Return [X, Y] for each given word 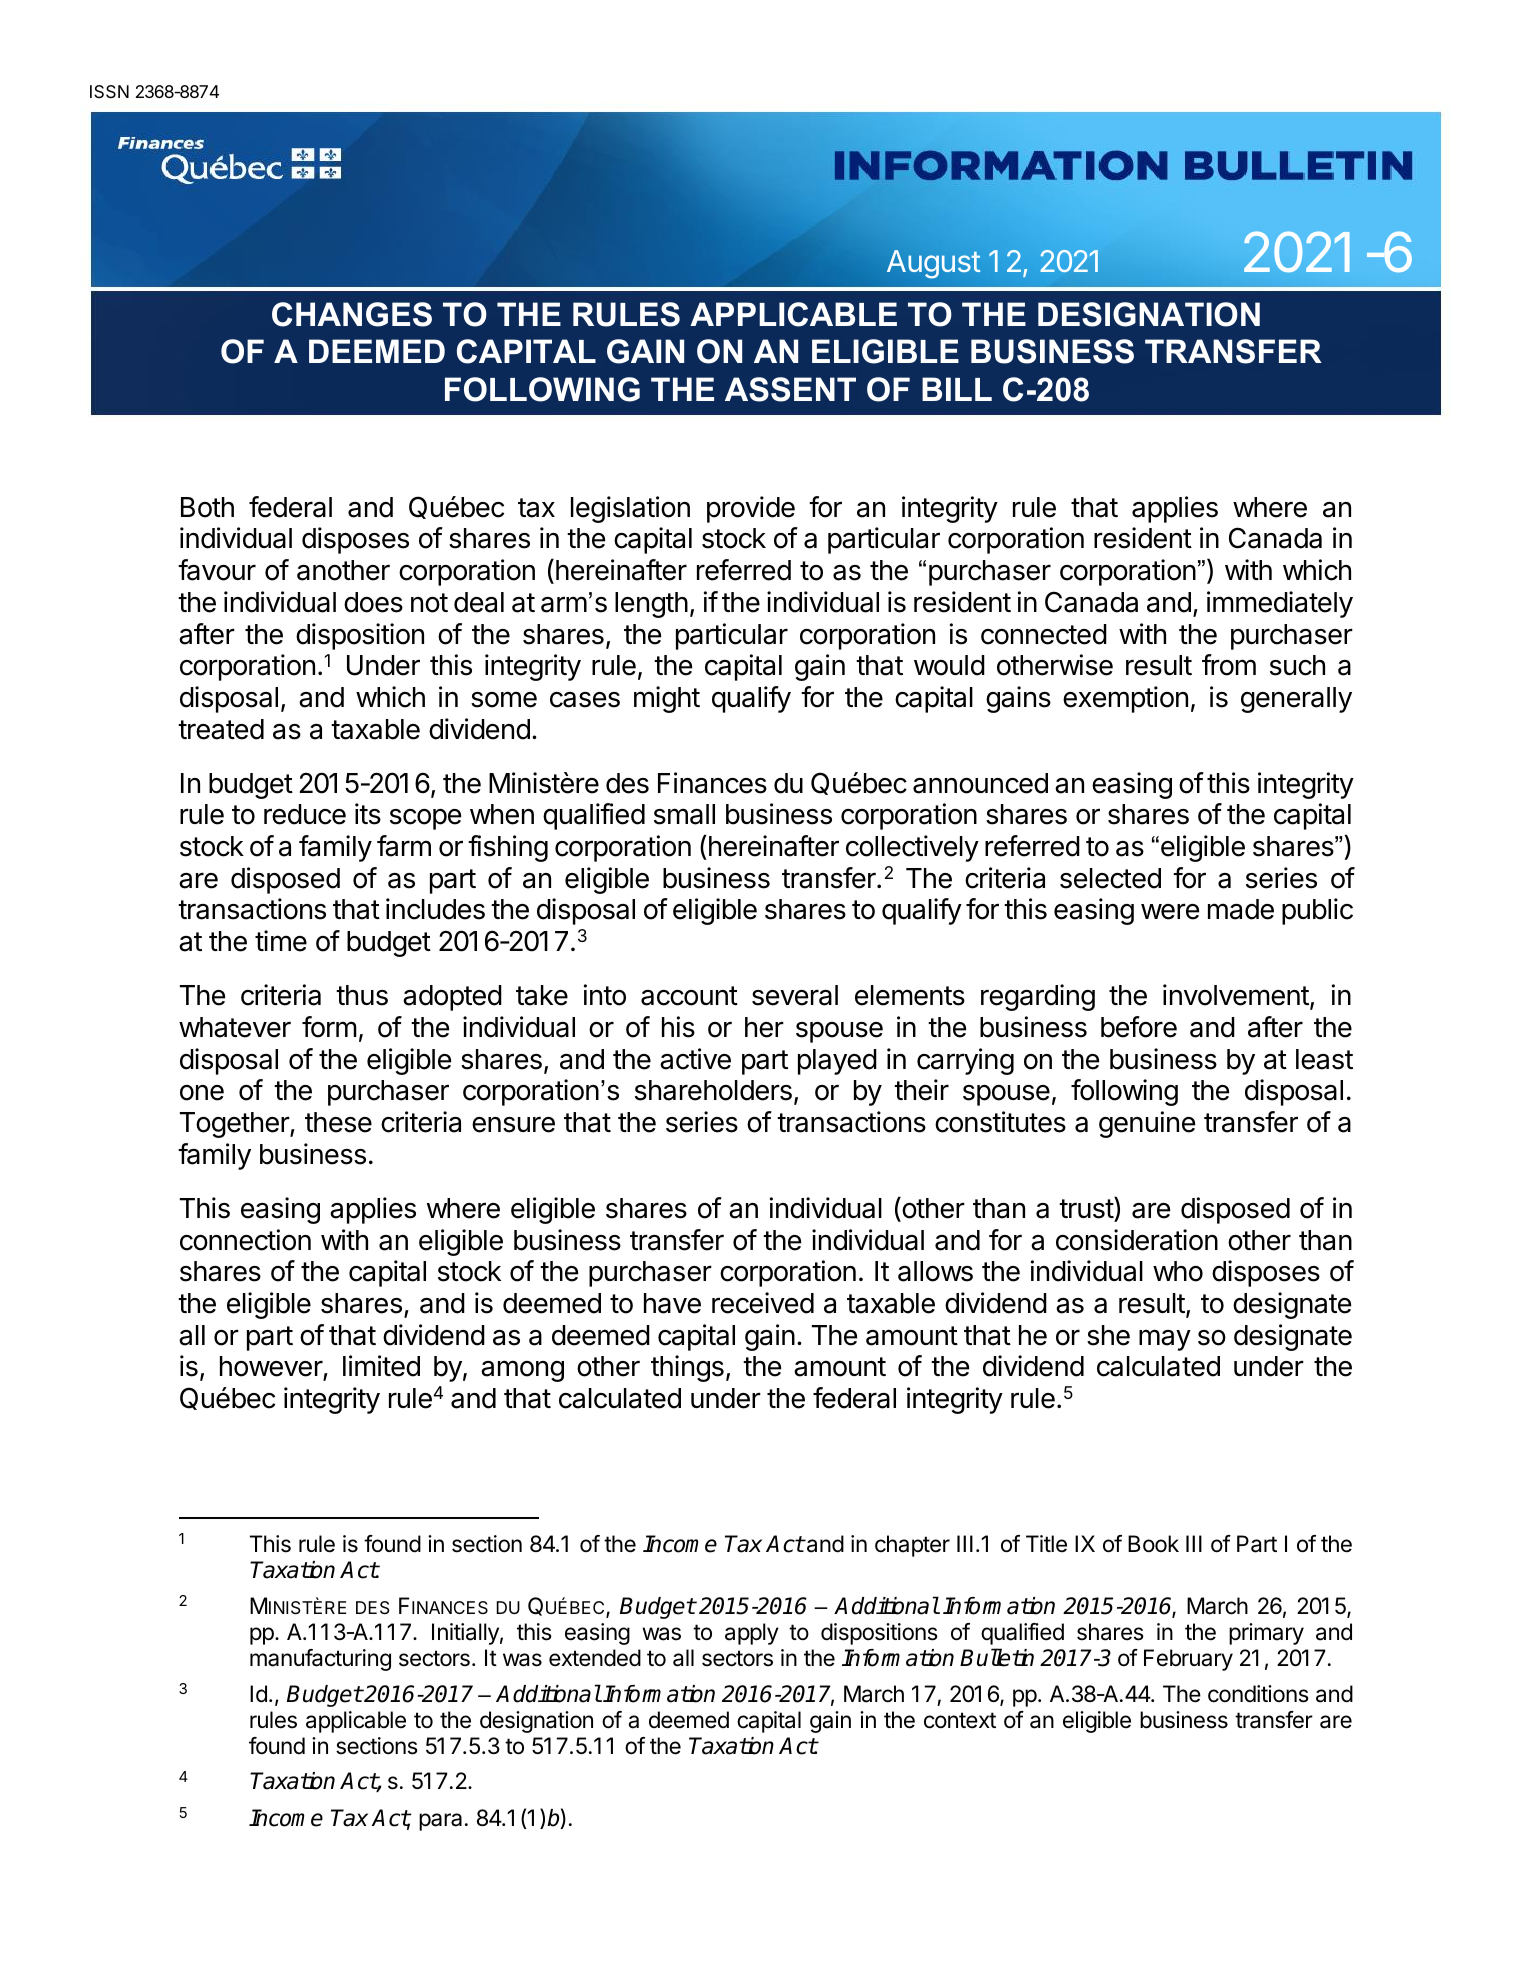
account [689, 996]
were [1170, 911]
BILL [957, 389]
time [281, 941]
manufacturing [320, 1660]
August [934, 264]
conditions [1258, 1694]
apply [752, 1634]
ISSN [109, 91]
